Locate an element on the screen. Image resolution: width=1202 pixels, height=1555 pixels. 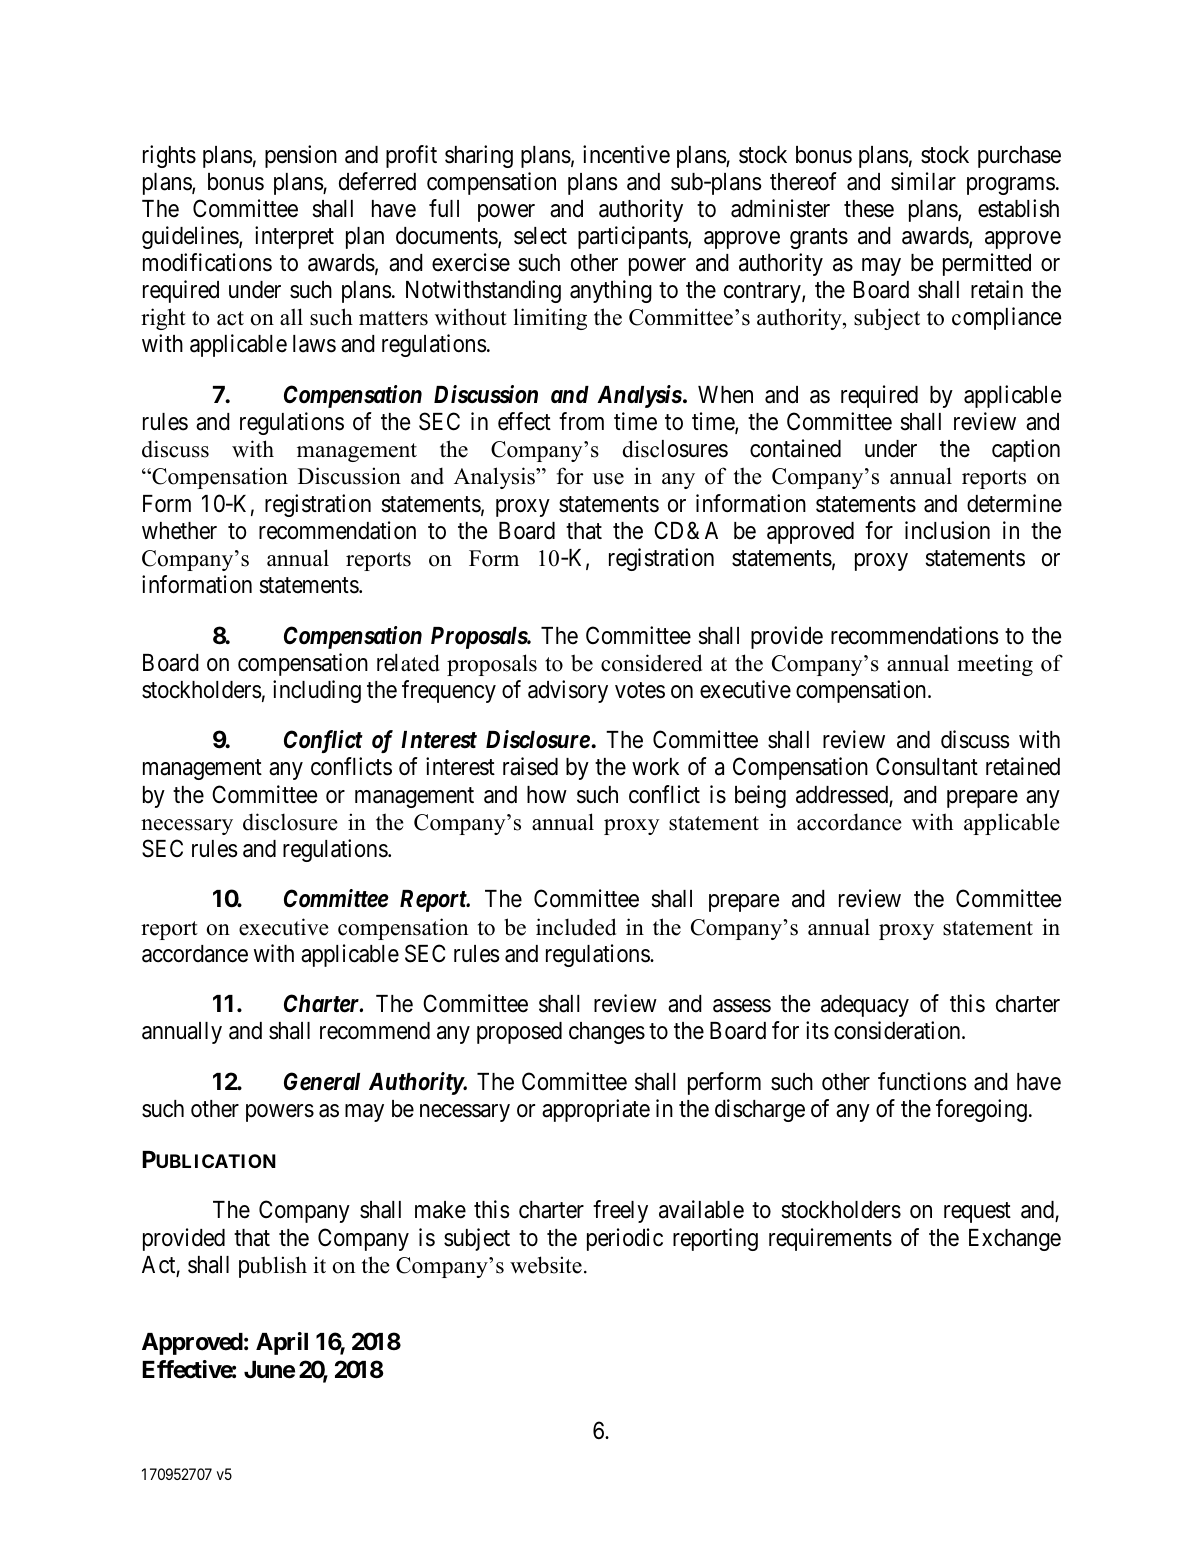
incentive is located at coordinates (626, 154).
